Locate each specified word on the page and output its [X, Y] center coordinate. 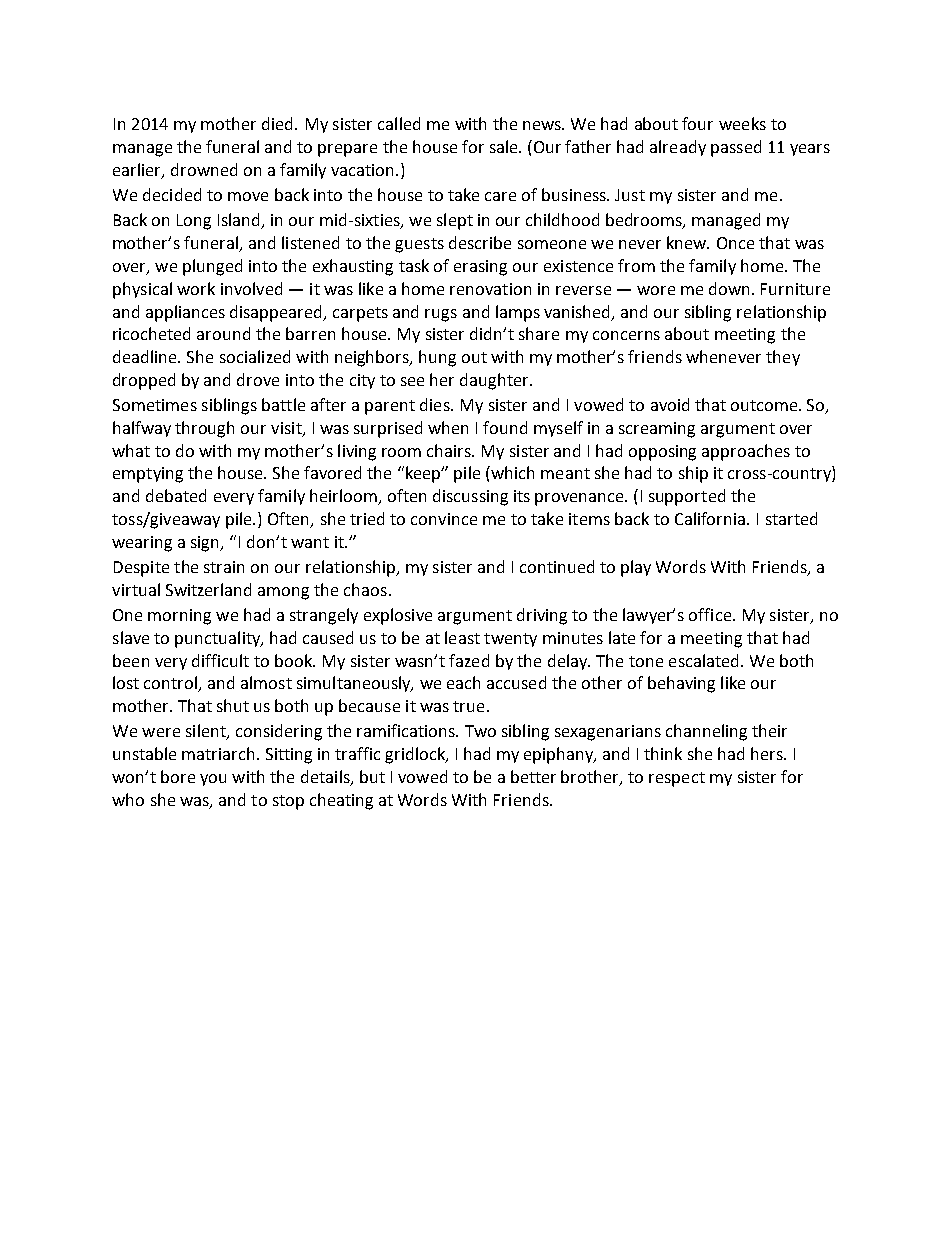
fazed [469, 660]
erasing [480, 268]
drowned [204, 169]
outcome [765, 405]
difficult [220, 660]
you [213, 780]
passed [736, 148]
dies [436, 404]
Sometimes [155, 405]
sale [505, 146]
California [711, 518]
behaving [681, 684]
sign [206, 544]
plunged [212, 267]
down [731, 288]
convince [444, 519]
